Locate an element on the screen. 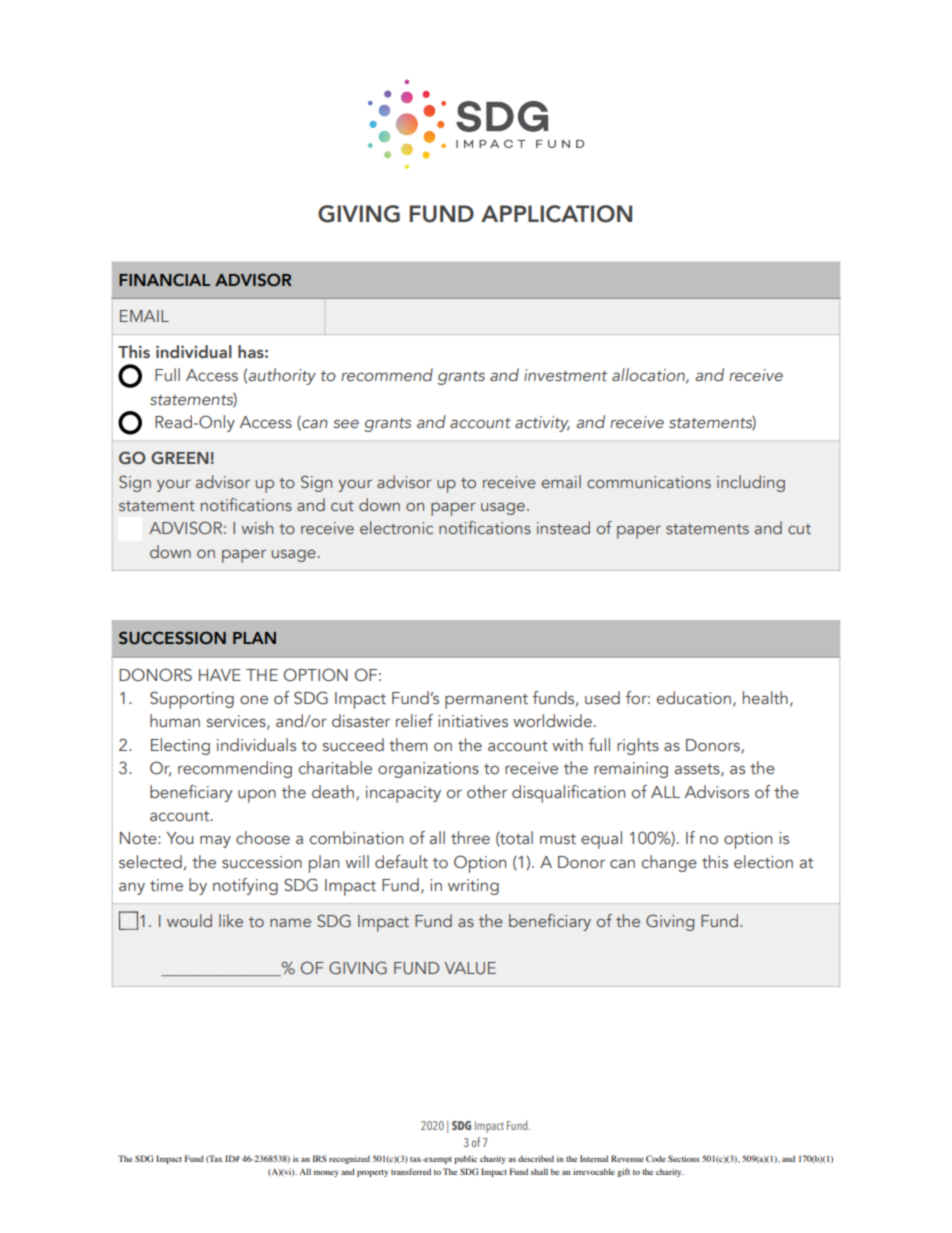 The width and height of the screenshot is (952, 1233). public is located at coordinates (465, 1159).
